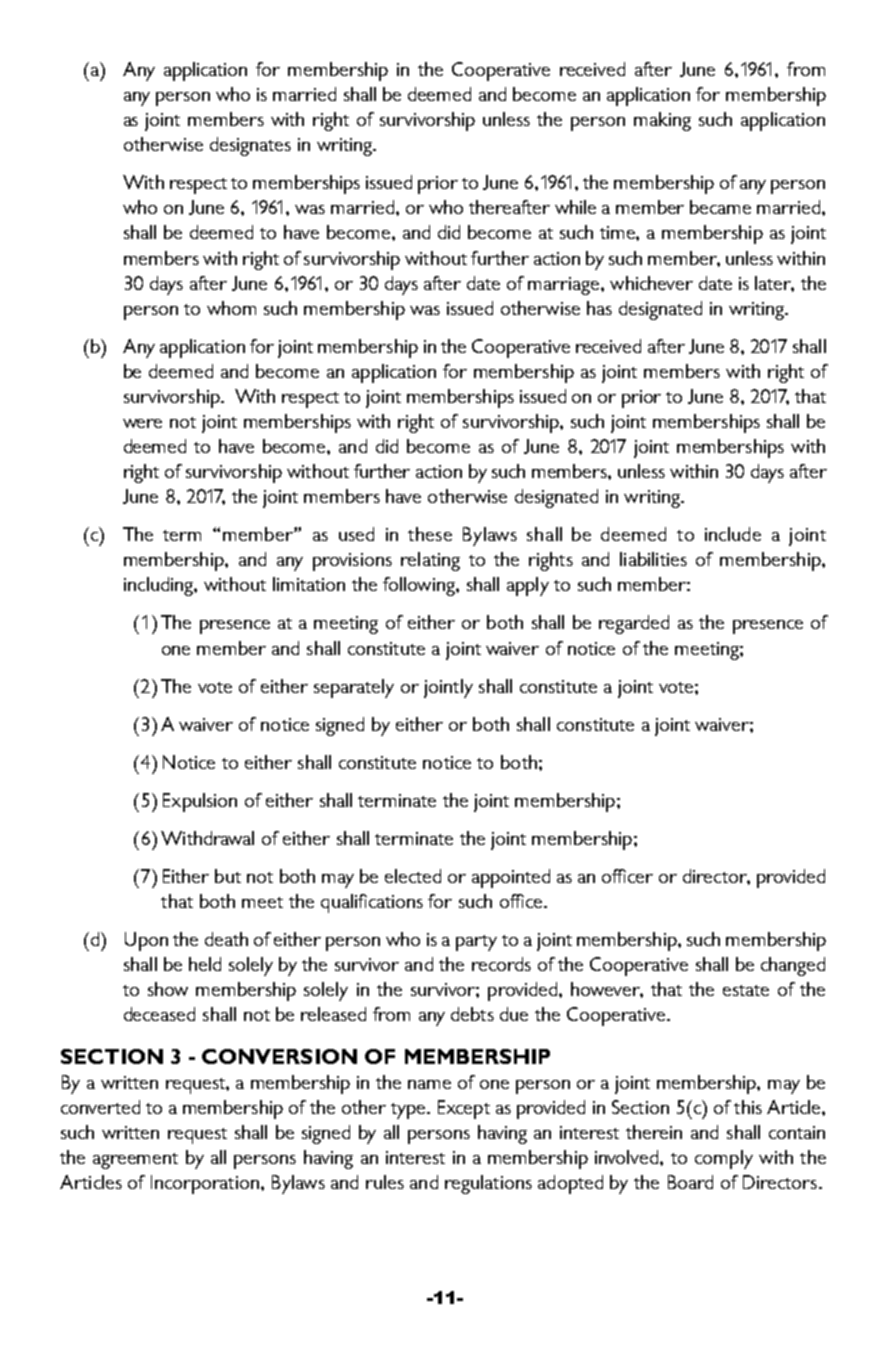 The width and height of the screenshot is (887, 1372). What do you see at coordinates (476, 943) in the screenshot?
I see `party` at bounding box center [476, 943].
